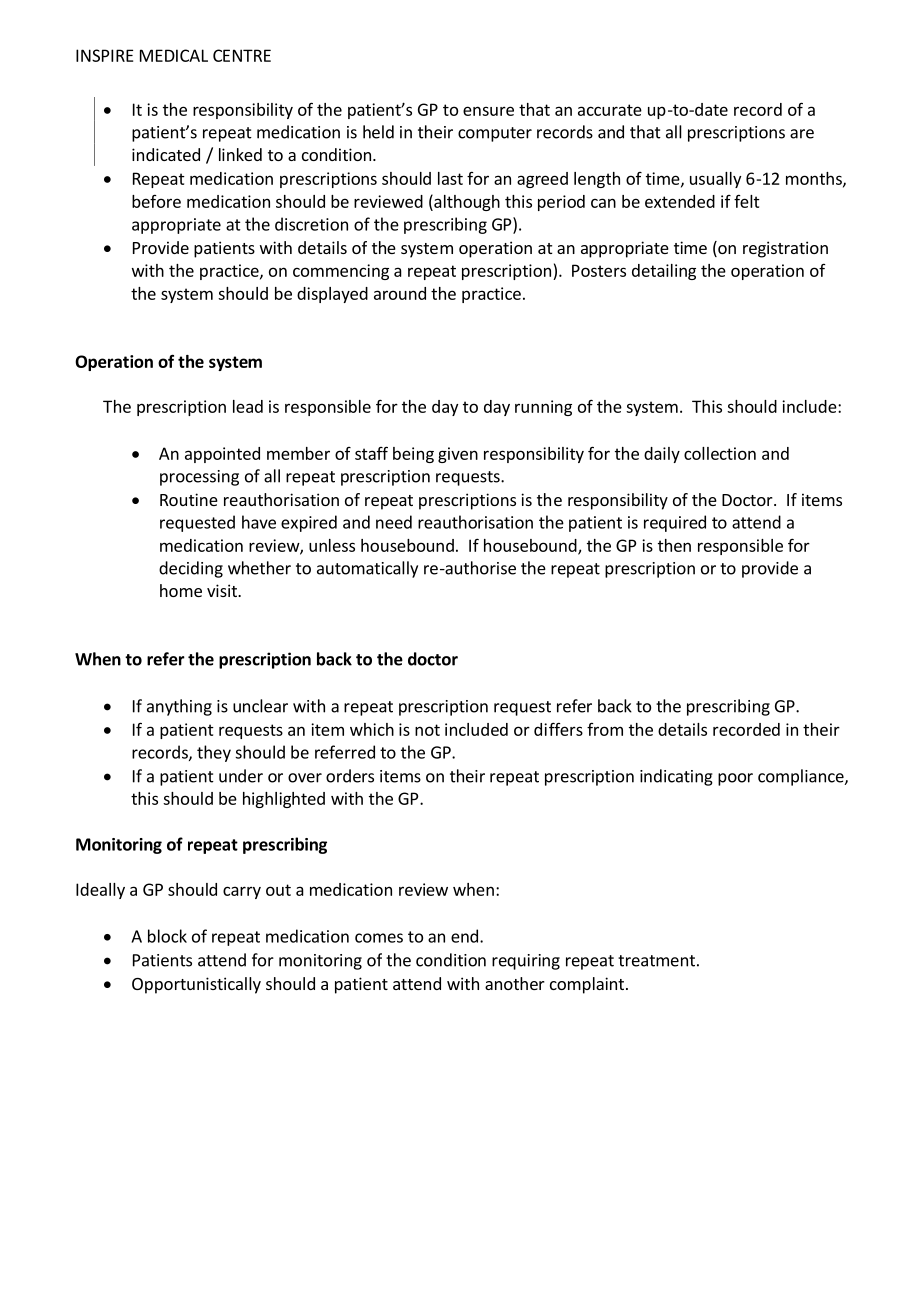 Image resolution: width=924 pixels, height=1308 pixels. I want to click on which, so click(372, 729).
